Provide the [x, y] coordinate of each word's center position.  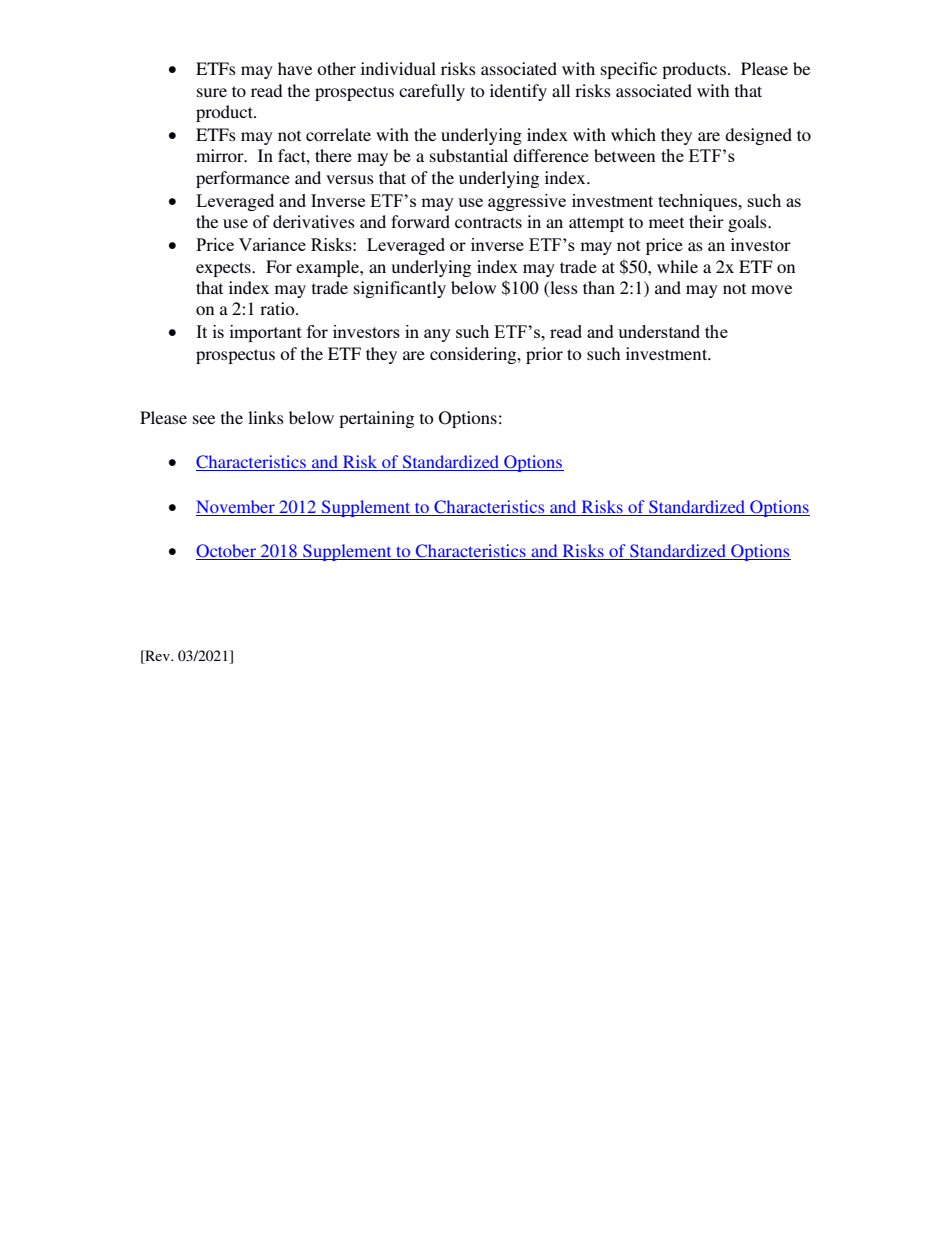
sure [212, 92]
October [227, 552]
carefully [432, 92]
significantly [400, 289]
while [677, 266]
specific [629, 70]
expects [224, 269]
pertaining [376, 419]
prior [544, 355]
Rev [157, 657]
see [204, 419]
